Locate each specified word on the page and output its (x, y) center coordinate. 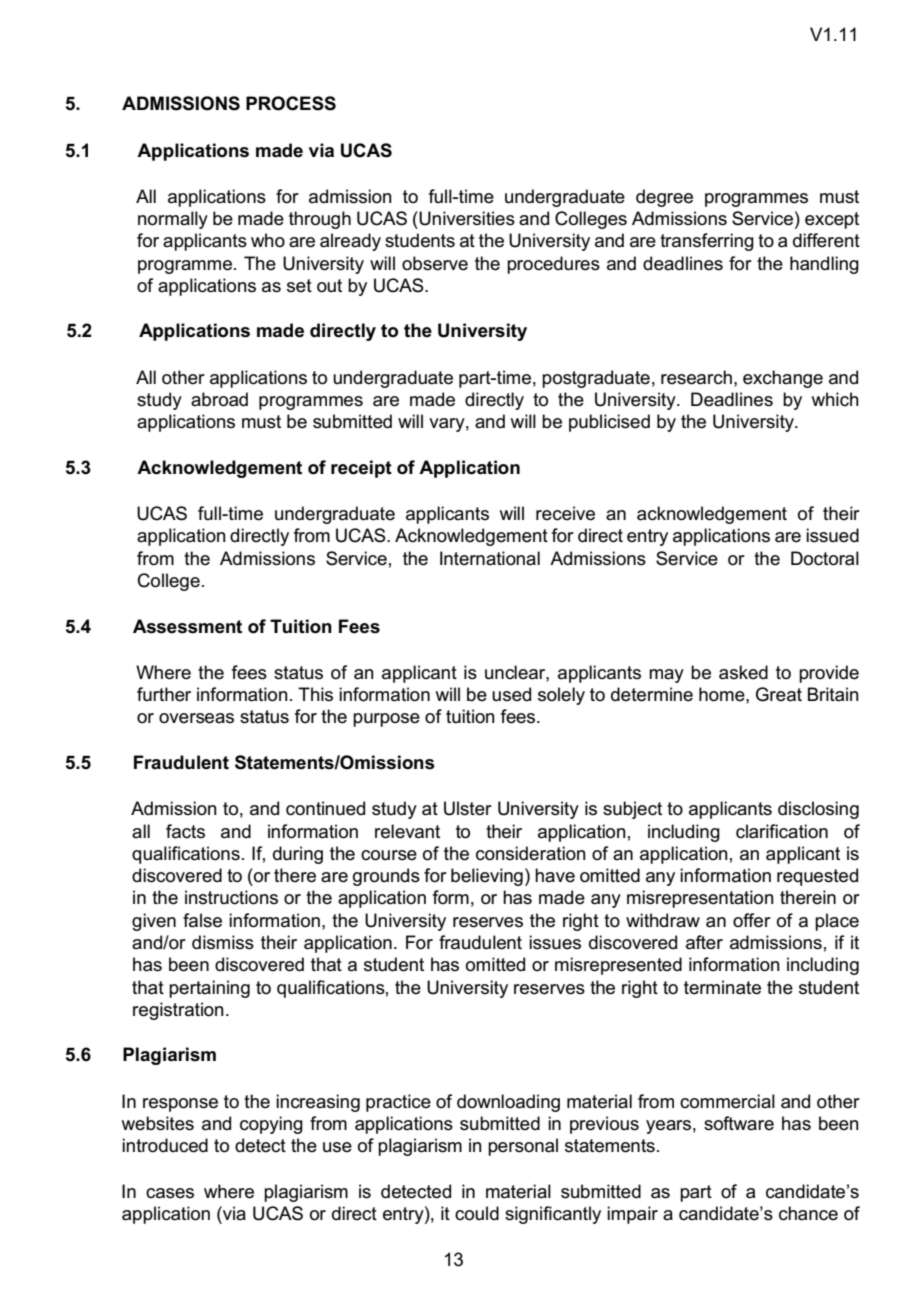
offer (752, 920)
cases (170, 1193)
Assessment (187, 626)
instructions (231, 897)
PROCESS (291, 103)
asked (743, 672)
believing (487, 877)
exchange (783, 379)
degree (664, 198)
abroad (219, 399)
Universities (467, 218)
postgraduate (596, 379)
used (511, 694)
